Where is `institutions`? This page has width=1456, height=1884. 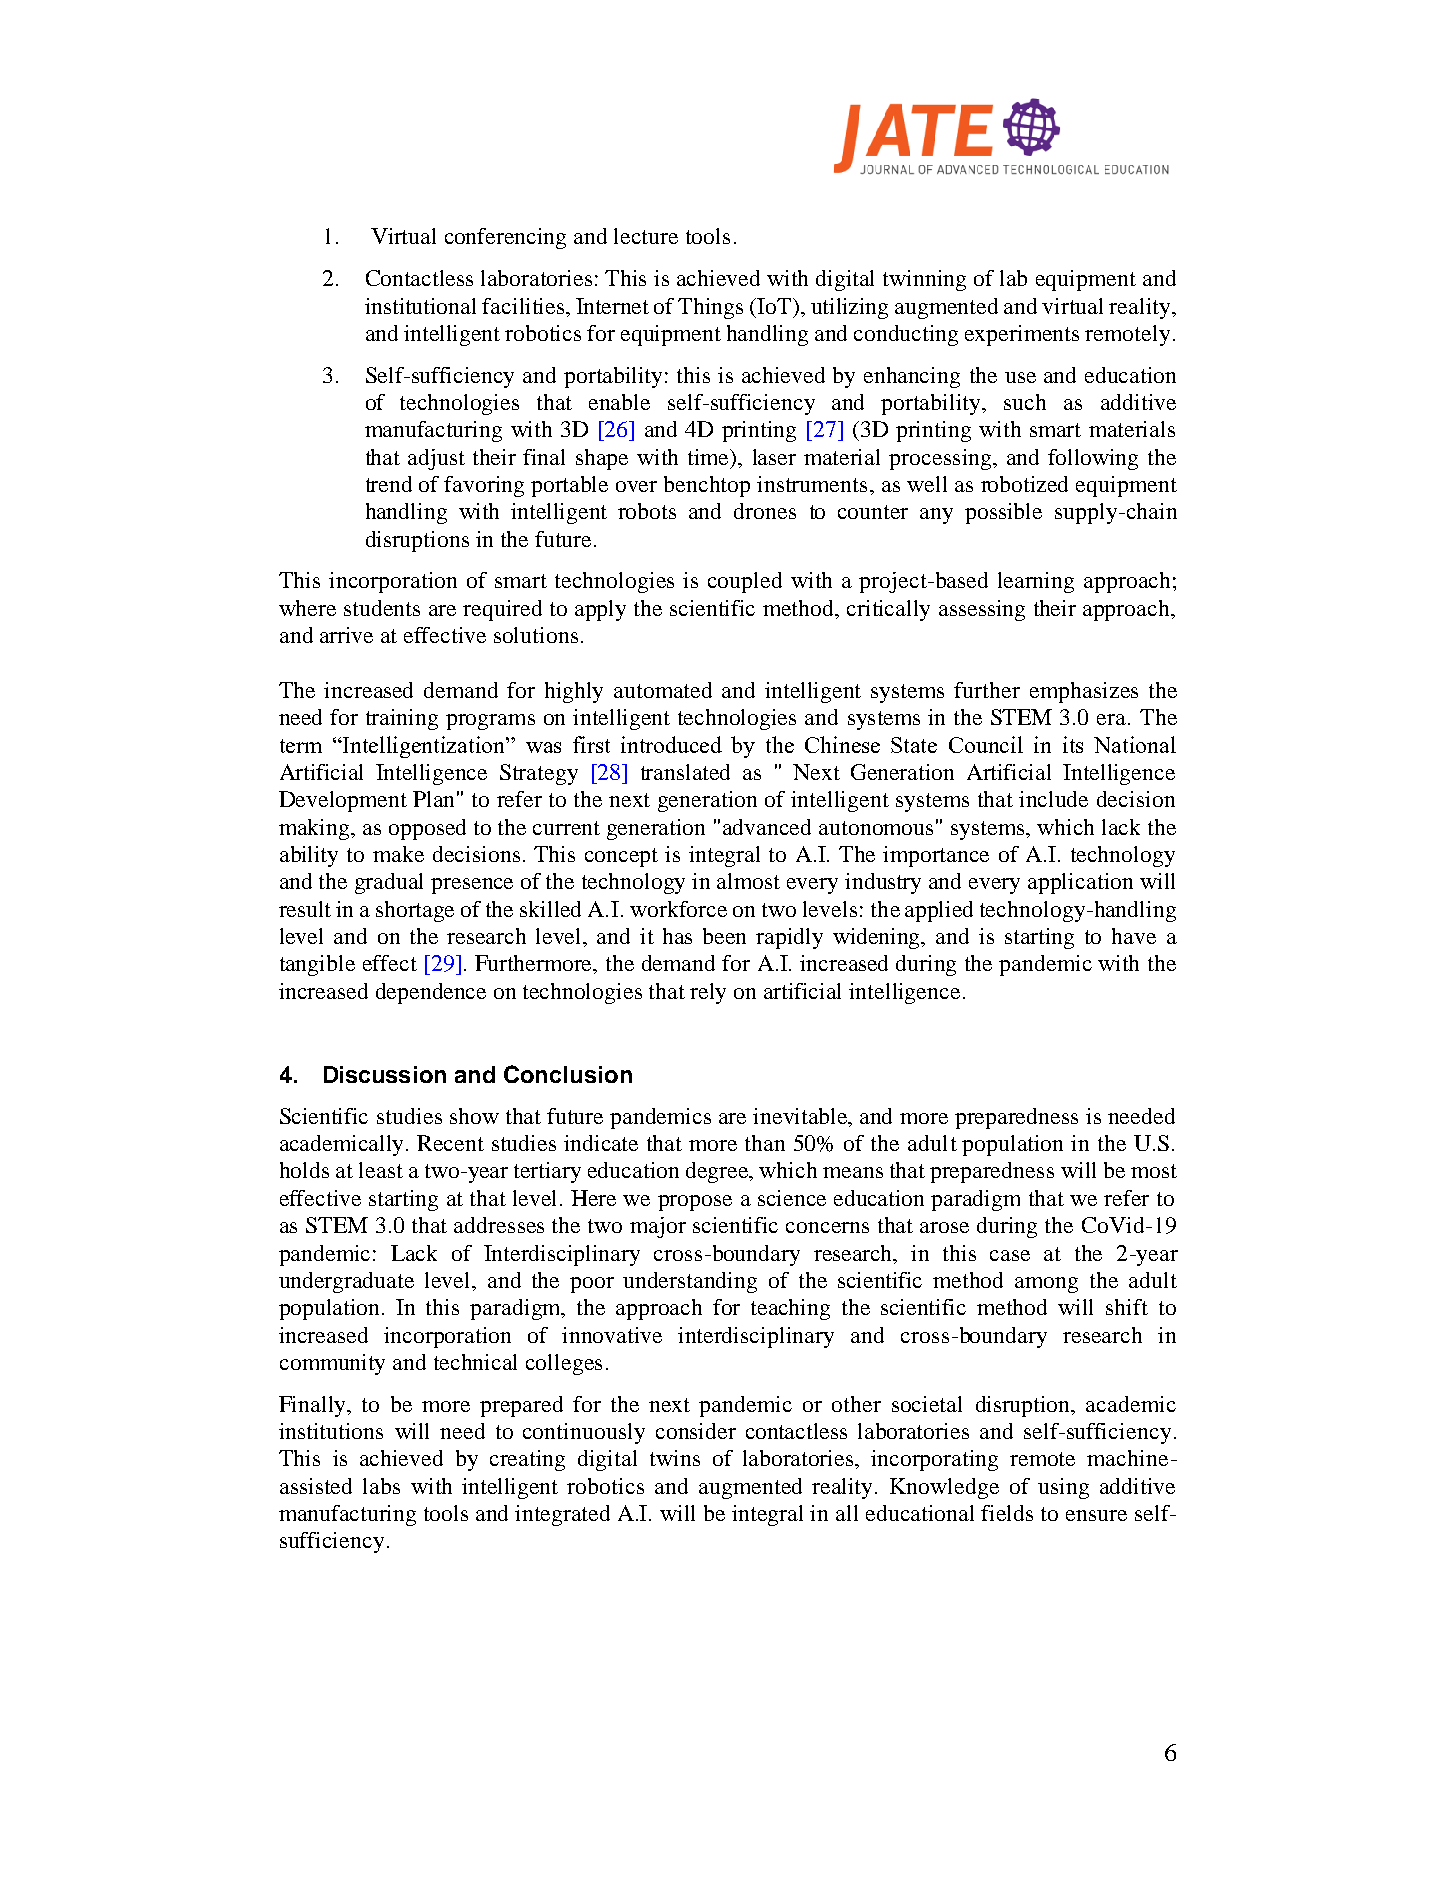
institutions is located at coordinates (331, 1431).
